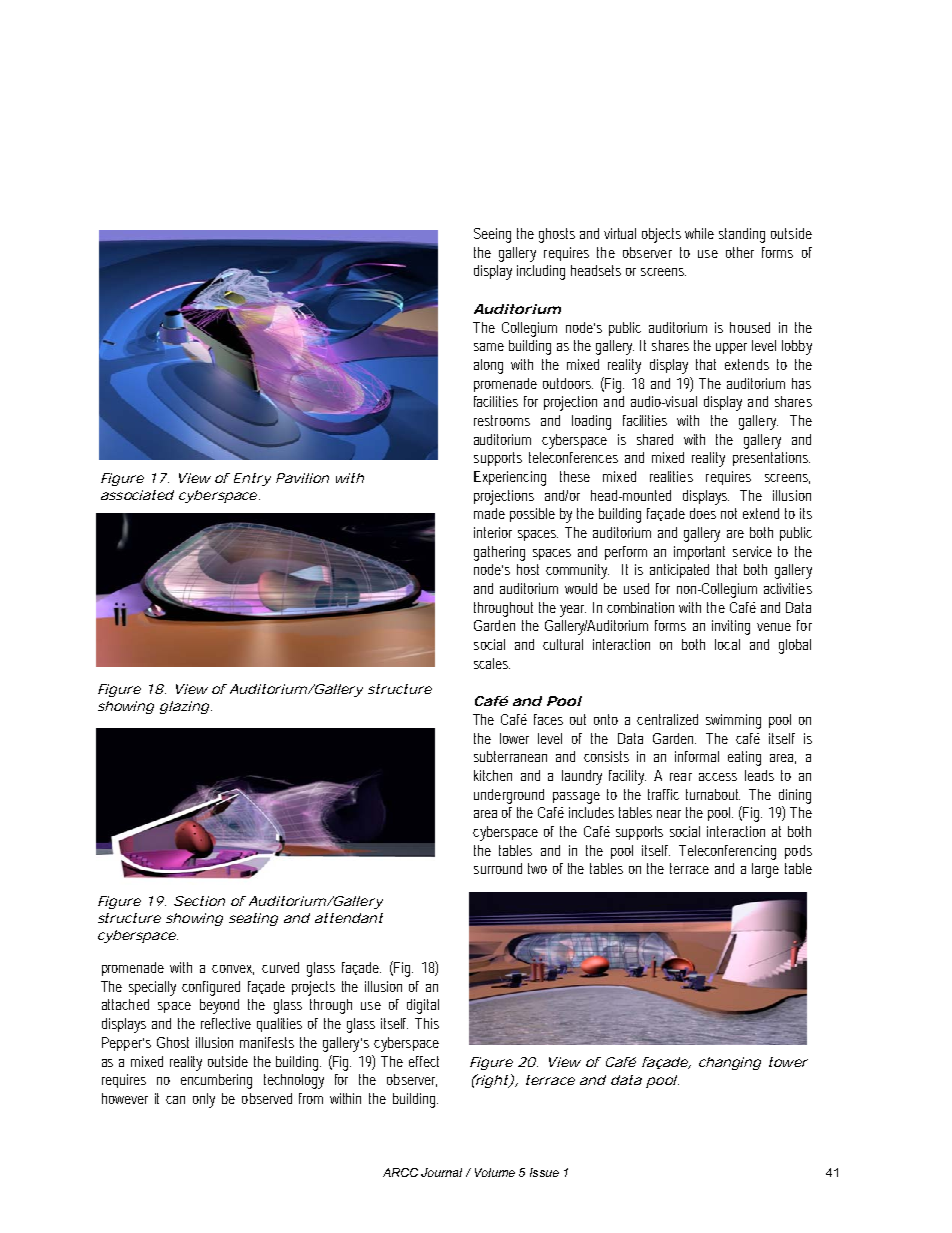 This document has width=952, height=1233. I want to click on other, so click(740, 252).
